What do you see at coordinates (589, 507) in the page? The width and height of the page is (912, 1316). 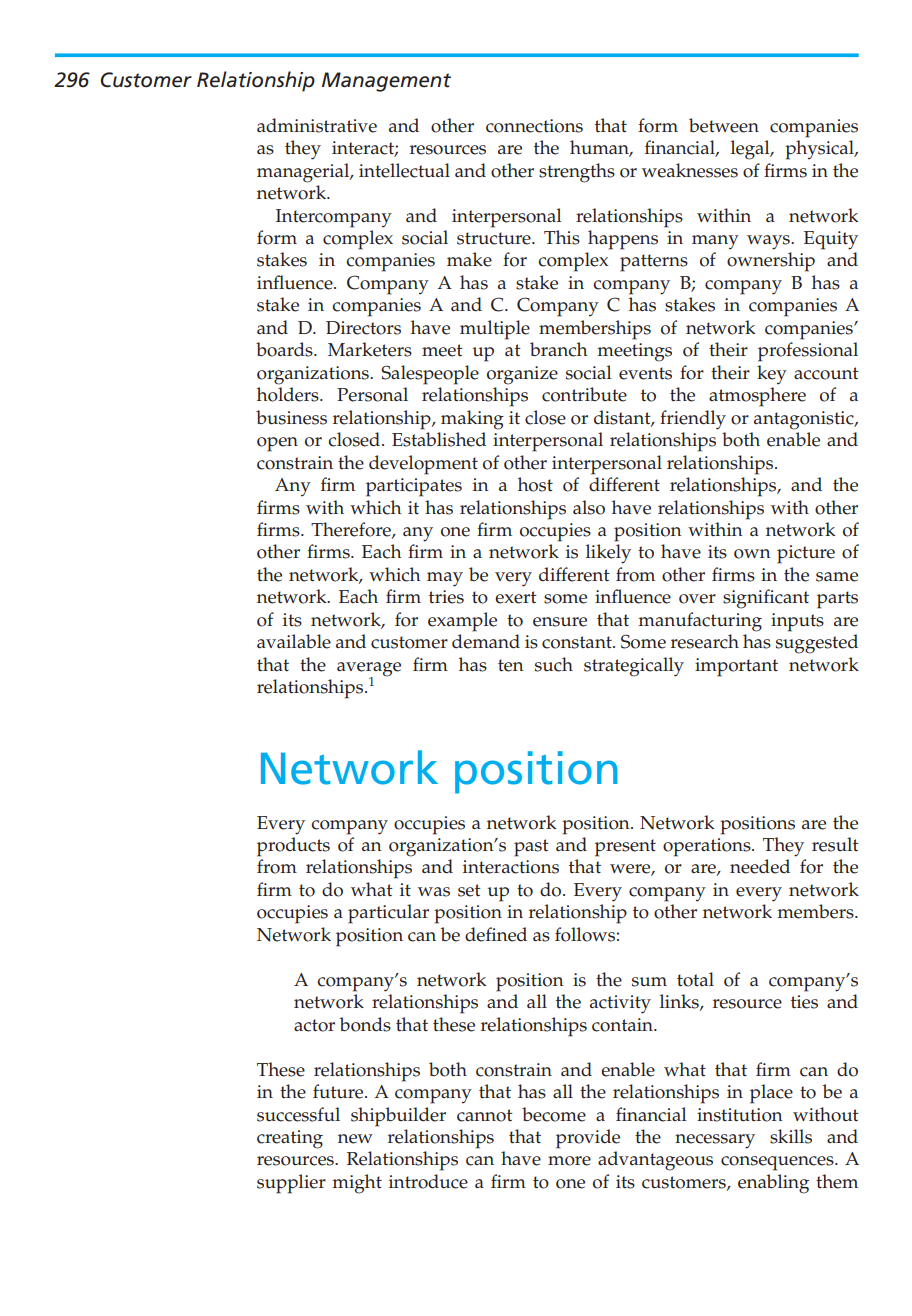 I see `also` at bounding box center [589, 507].
